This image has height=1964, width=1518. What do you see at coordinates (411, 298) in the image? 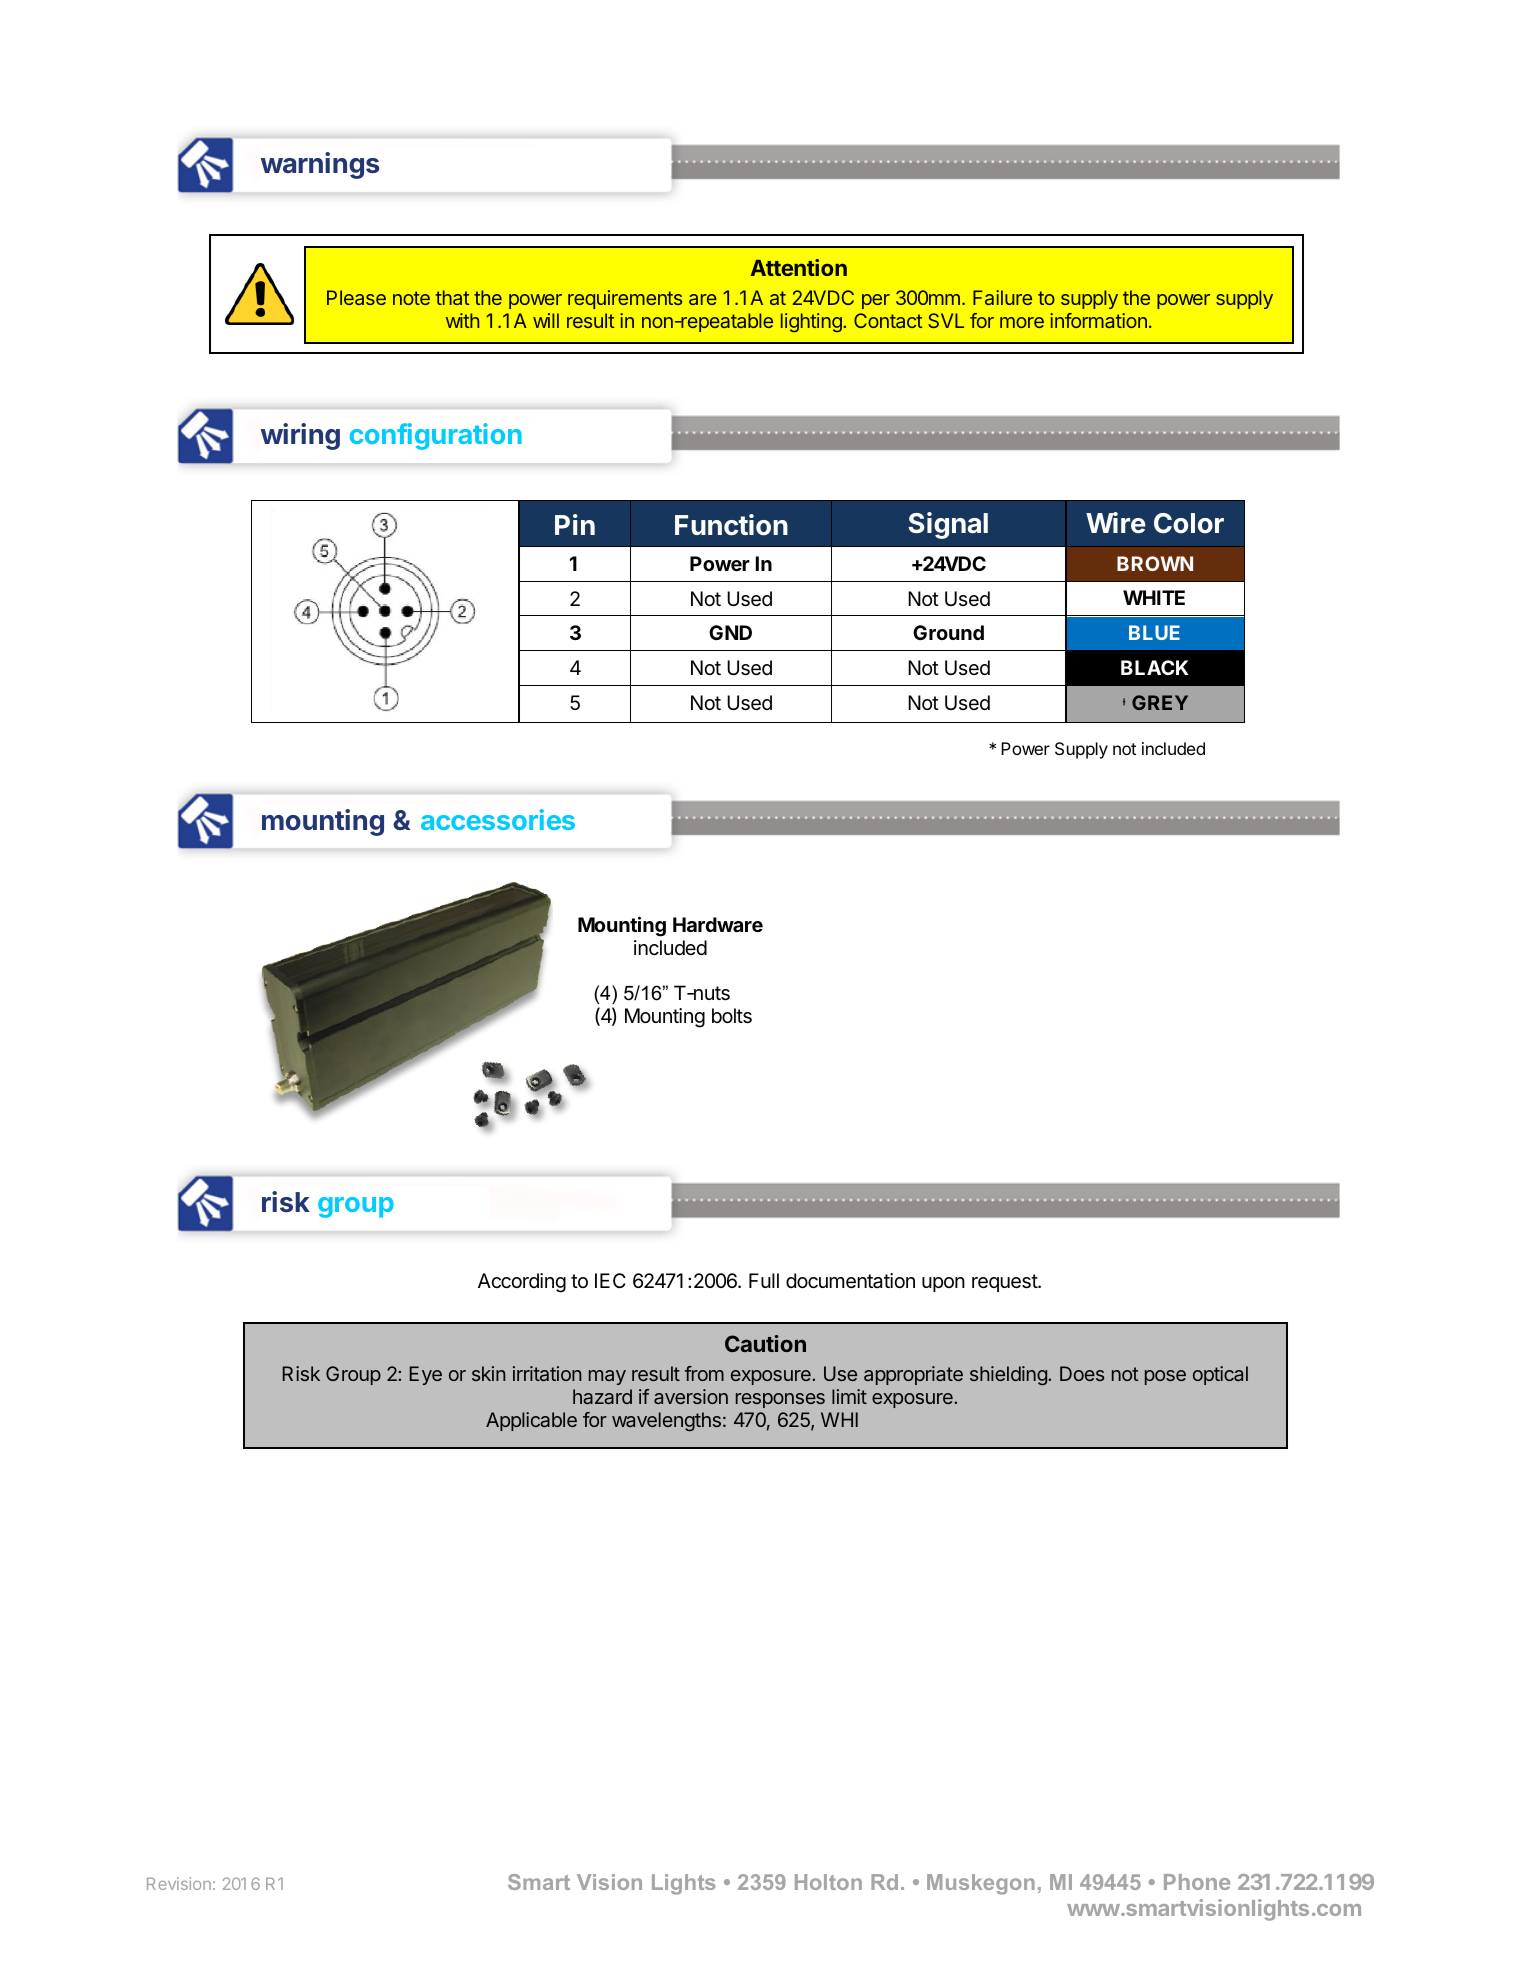
I see `note` at bounding box center [411, 298].
